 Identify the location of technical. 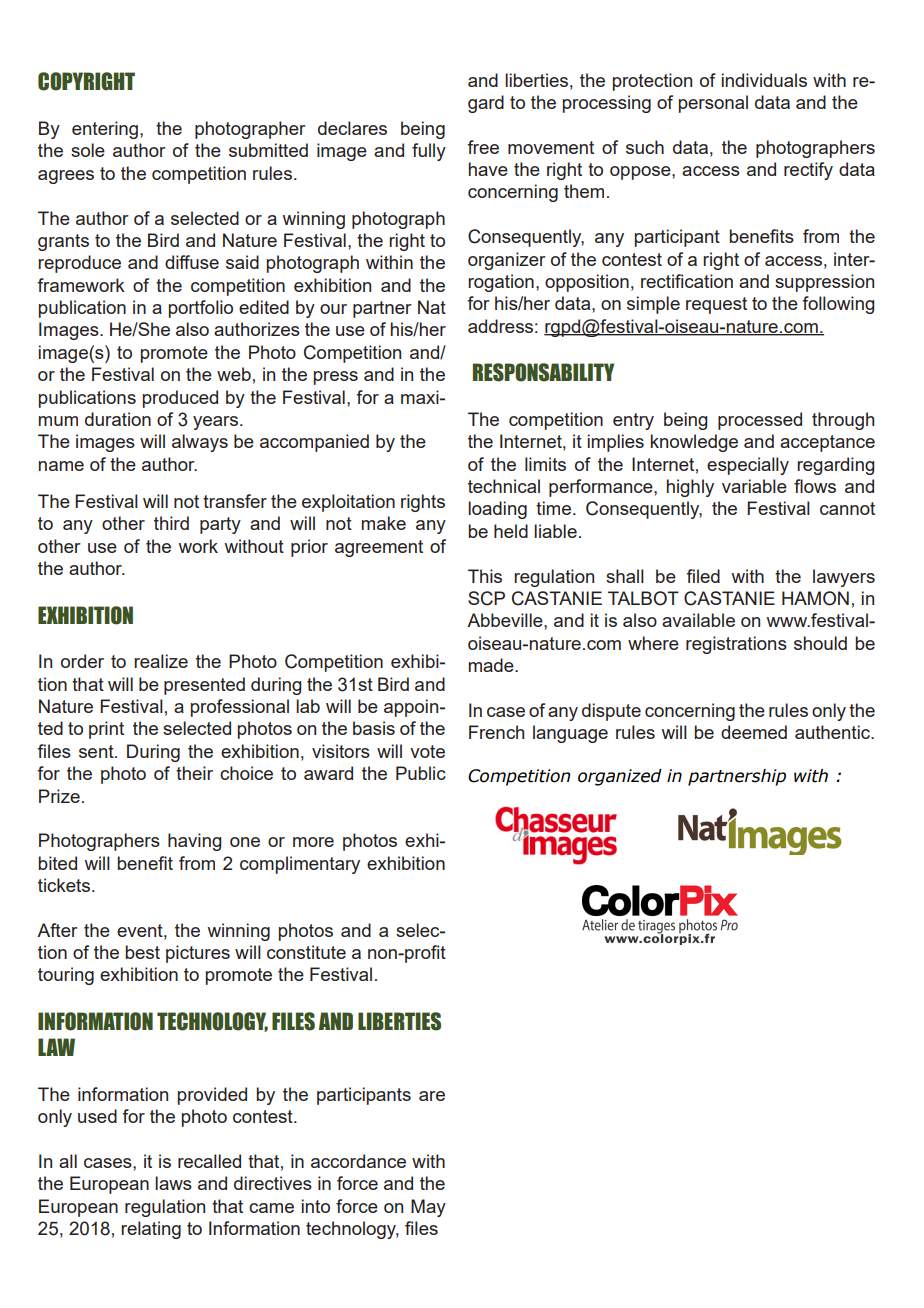
(504, 486).
